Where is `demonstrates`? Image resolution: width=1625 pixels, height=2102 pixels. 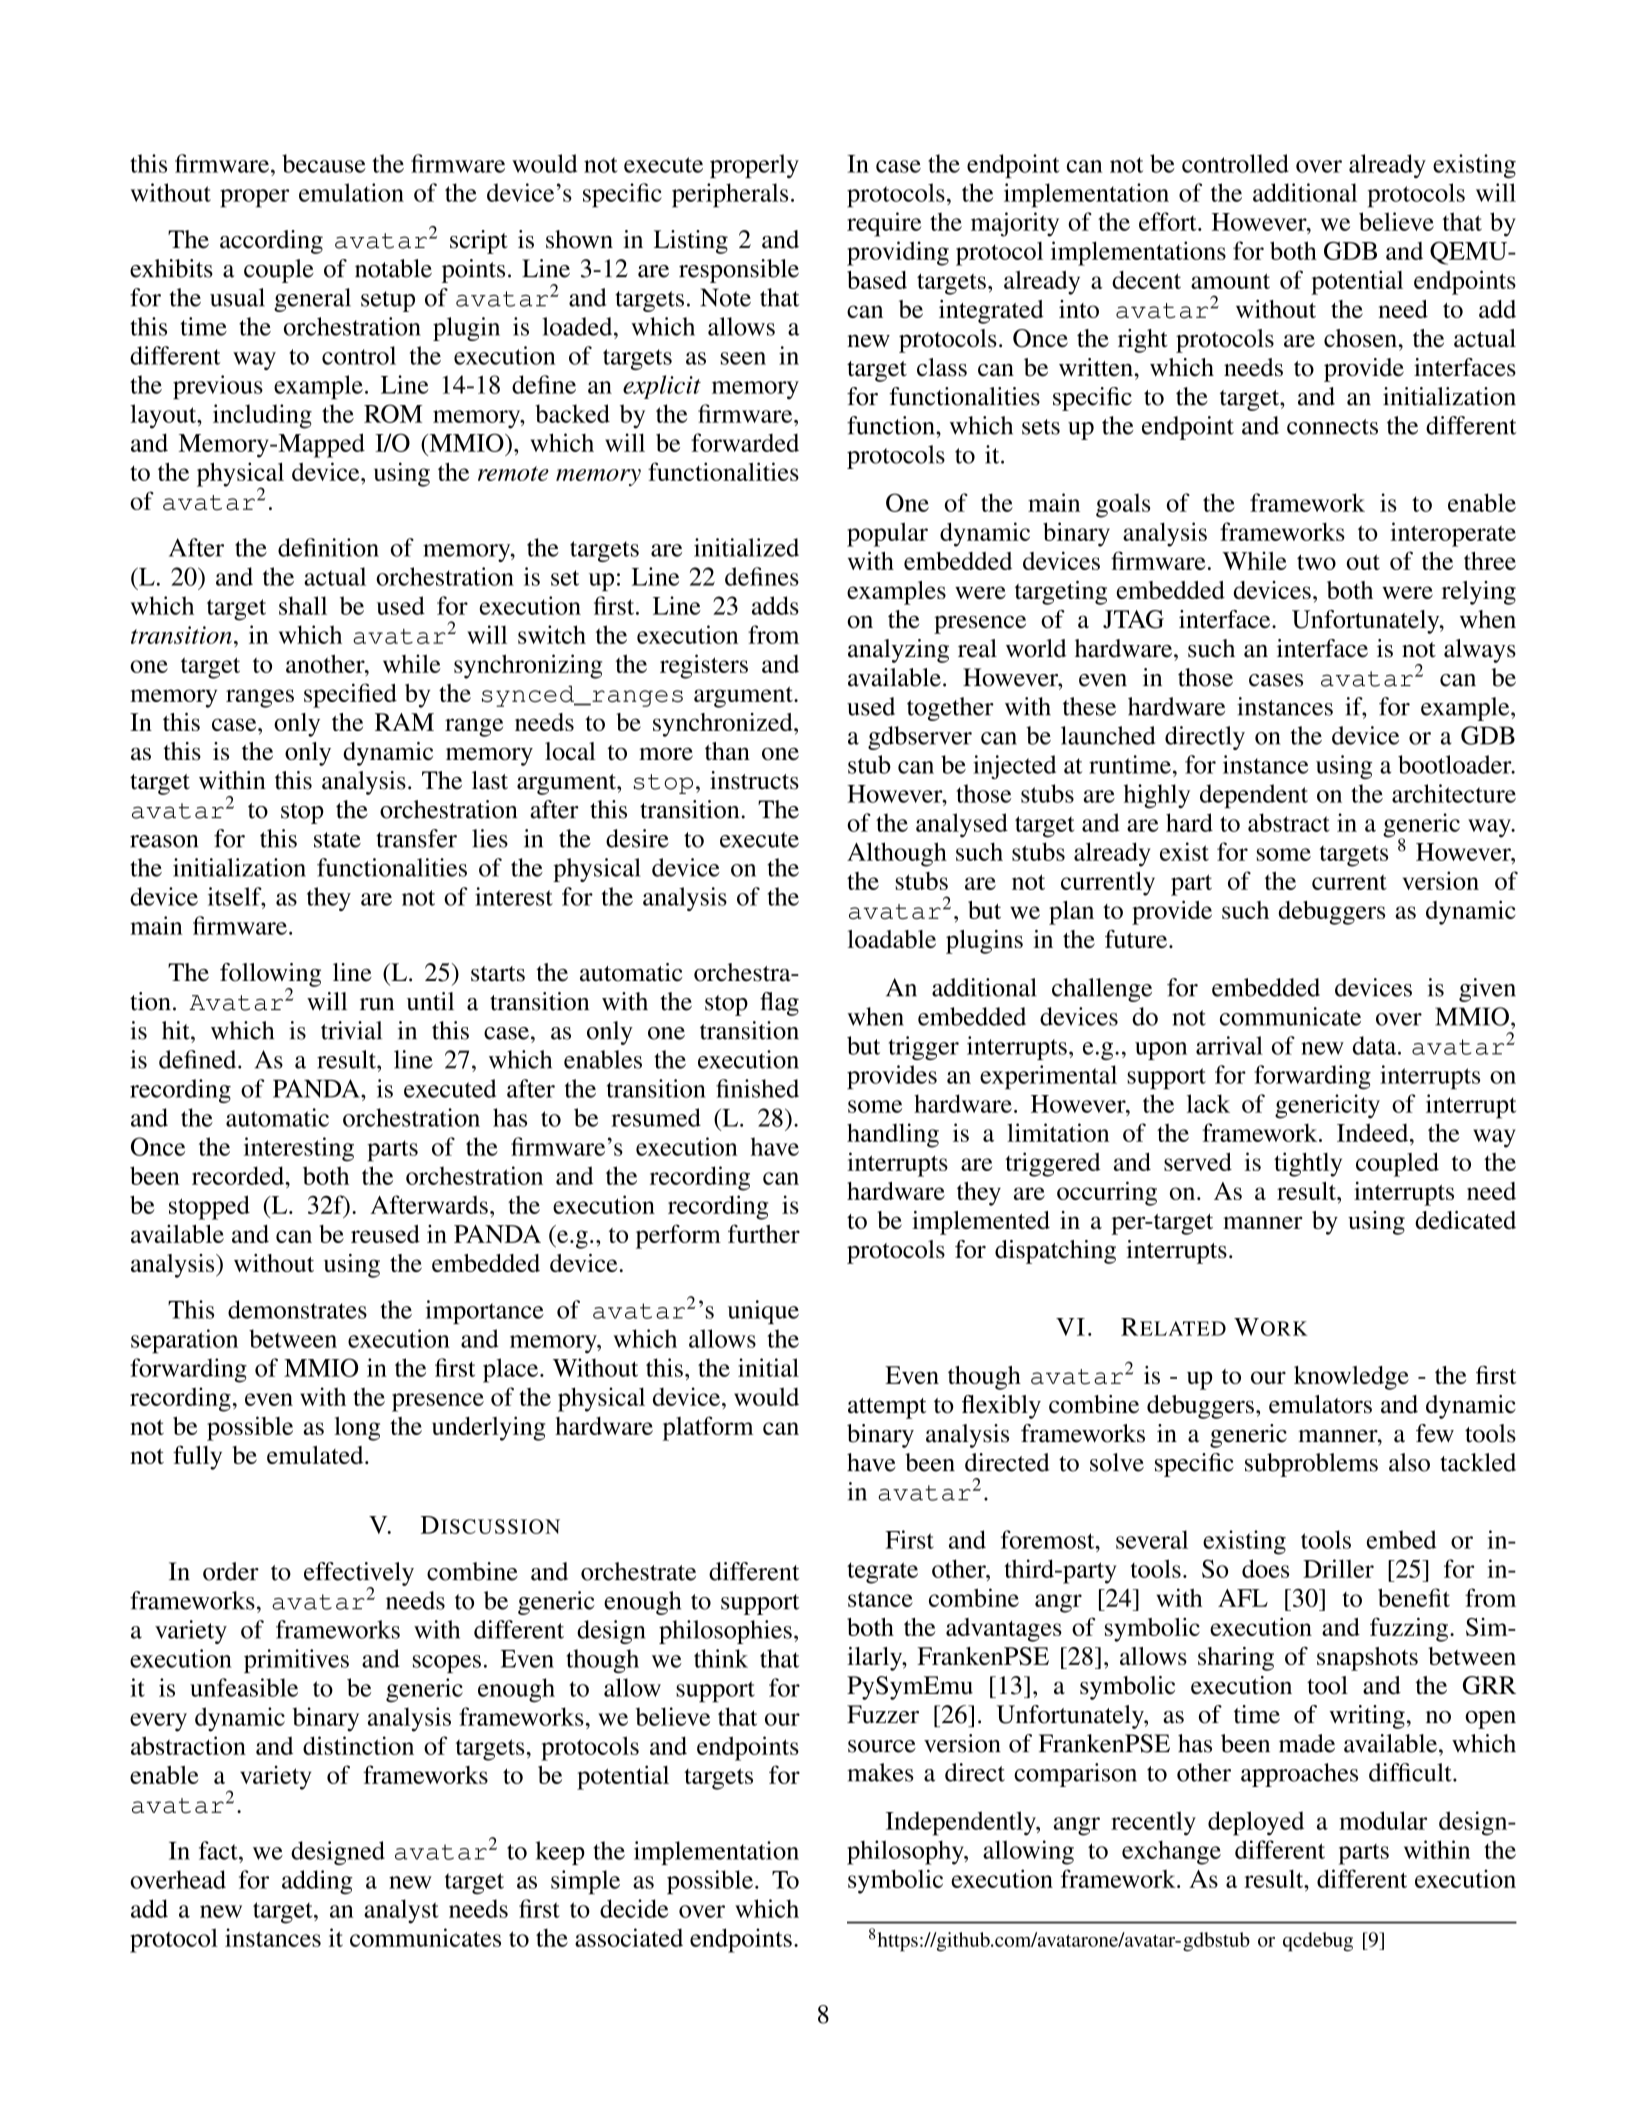 demonstrates is located at coordinates (297, 1309).
